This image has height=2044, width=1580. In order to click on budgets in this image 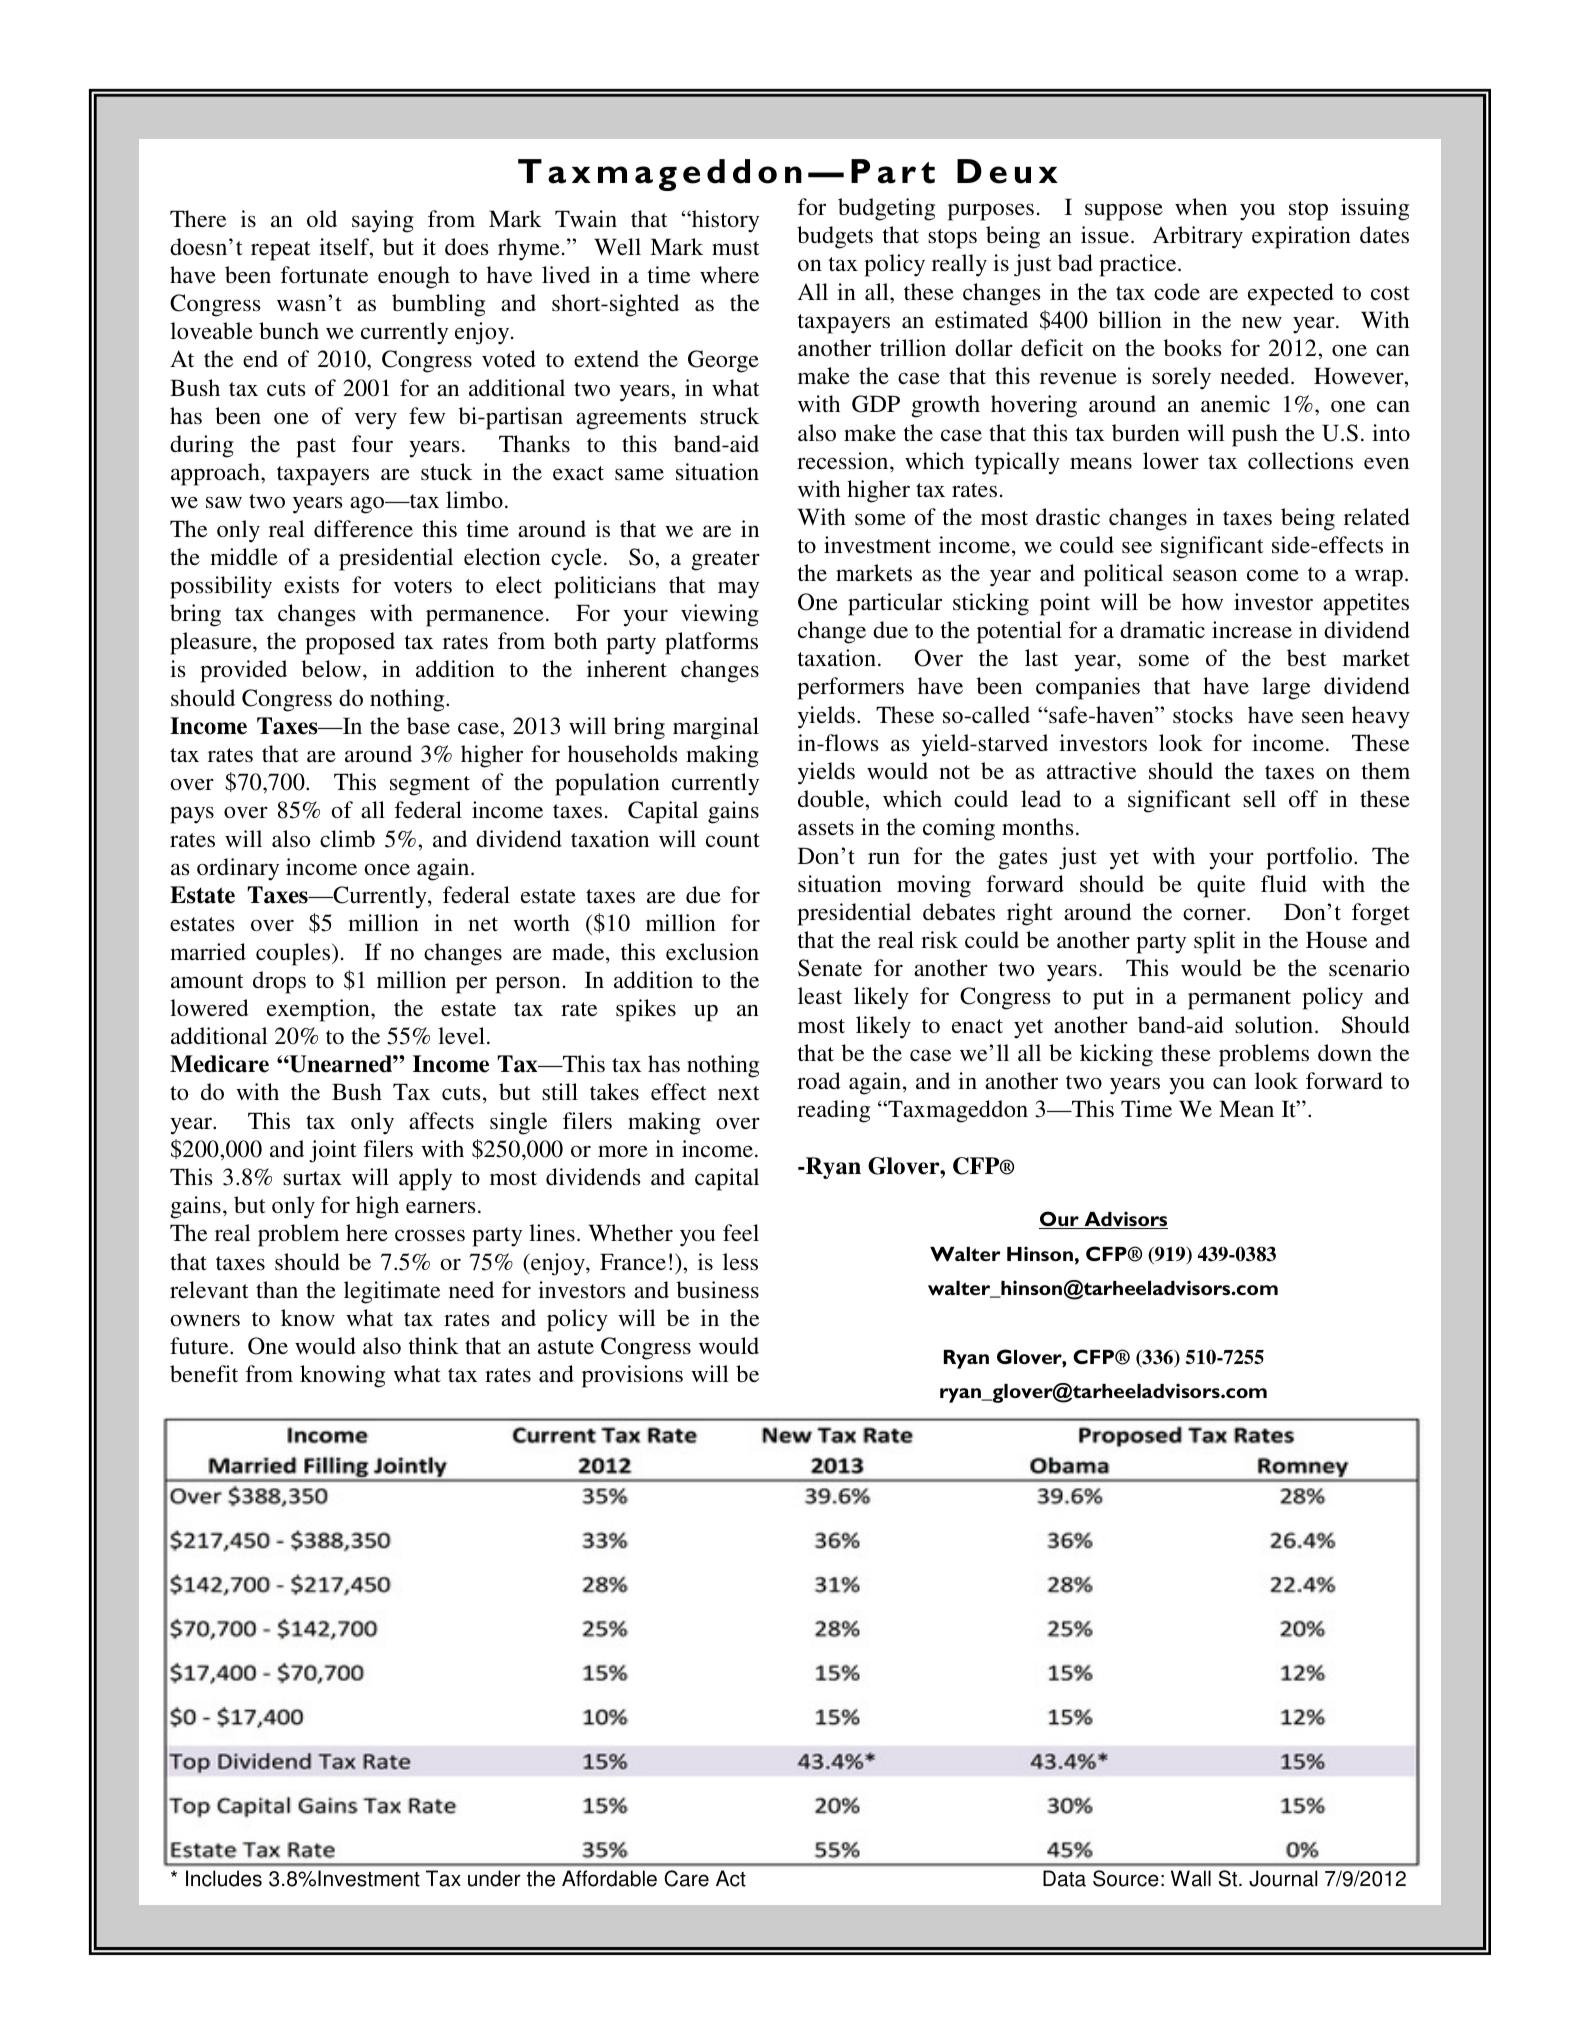, I will do `click(835, 237)`.
